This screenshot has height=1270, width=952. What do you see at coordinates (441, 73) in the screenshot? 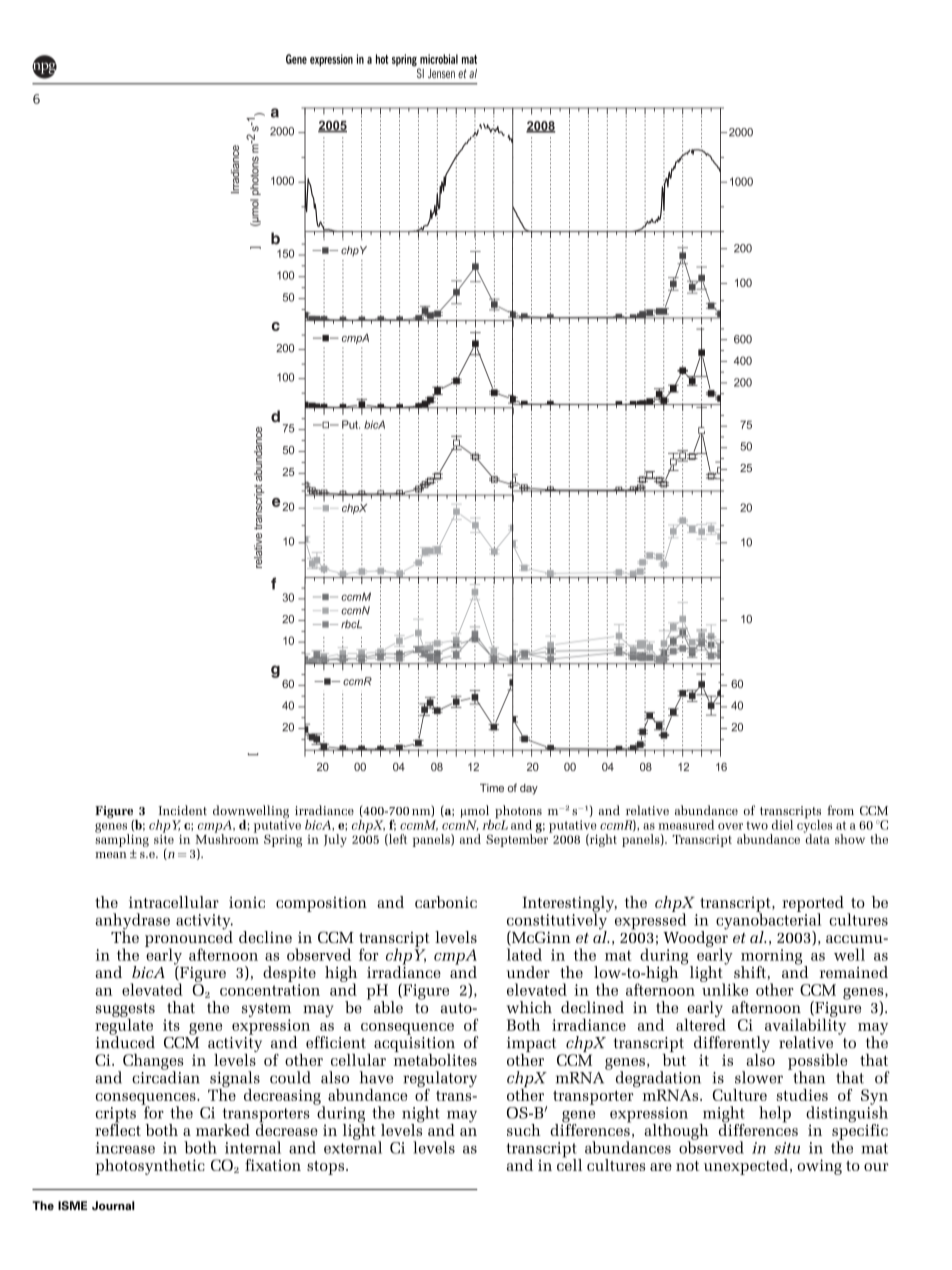
I see `Jensen` at bounding box center [441, 73].
